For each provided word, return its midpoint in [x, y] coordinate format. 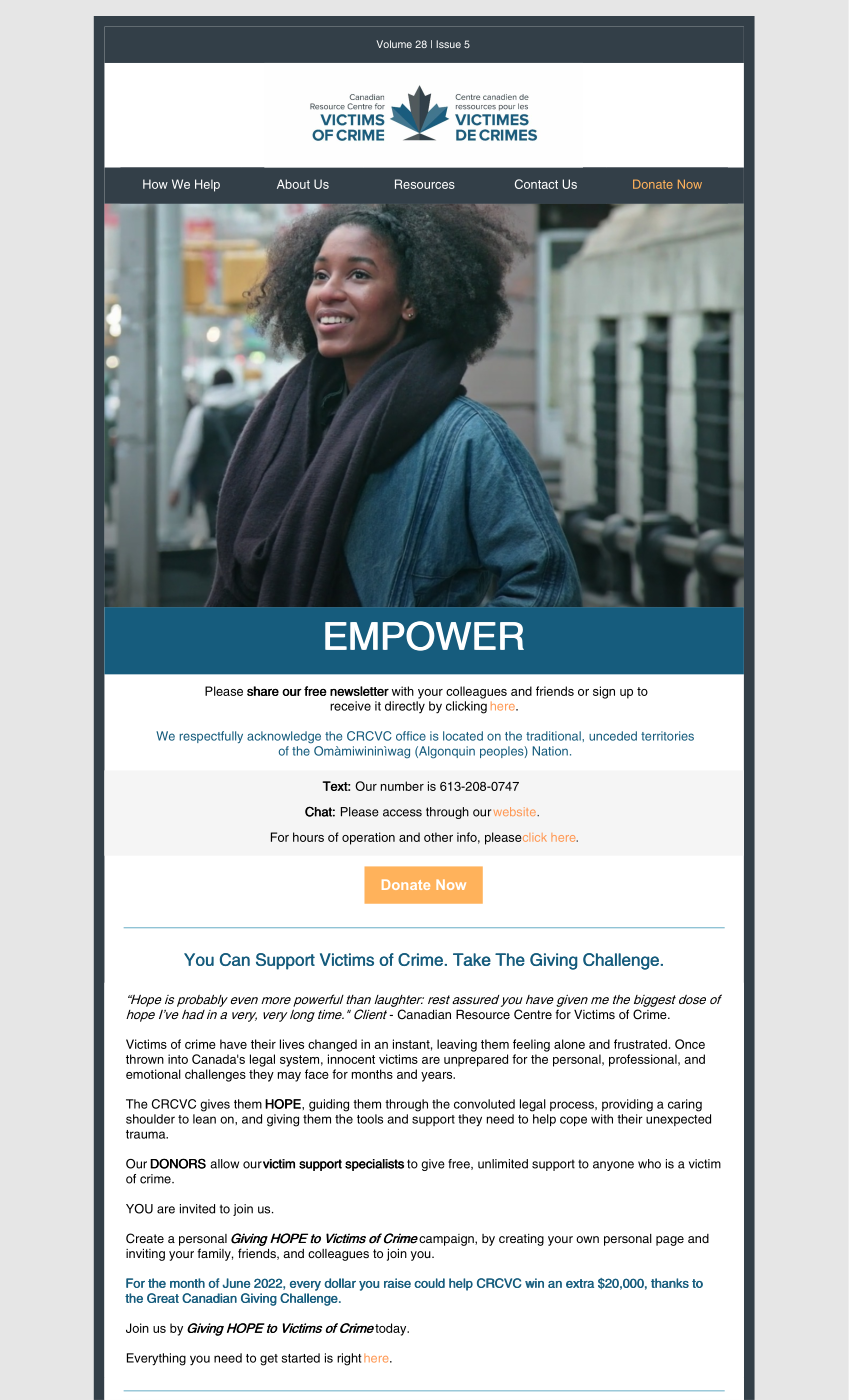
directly [405, 707]
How [155, 184]
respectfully [211, 737]
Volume [394, 44]
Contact [536, 184]
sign [604, 692]
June [236, 1283]
